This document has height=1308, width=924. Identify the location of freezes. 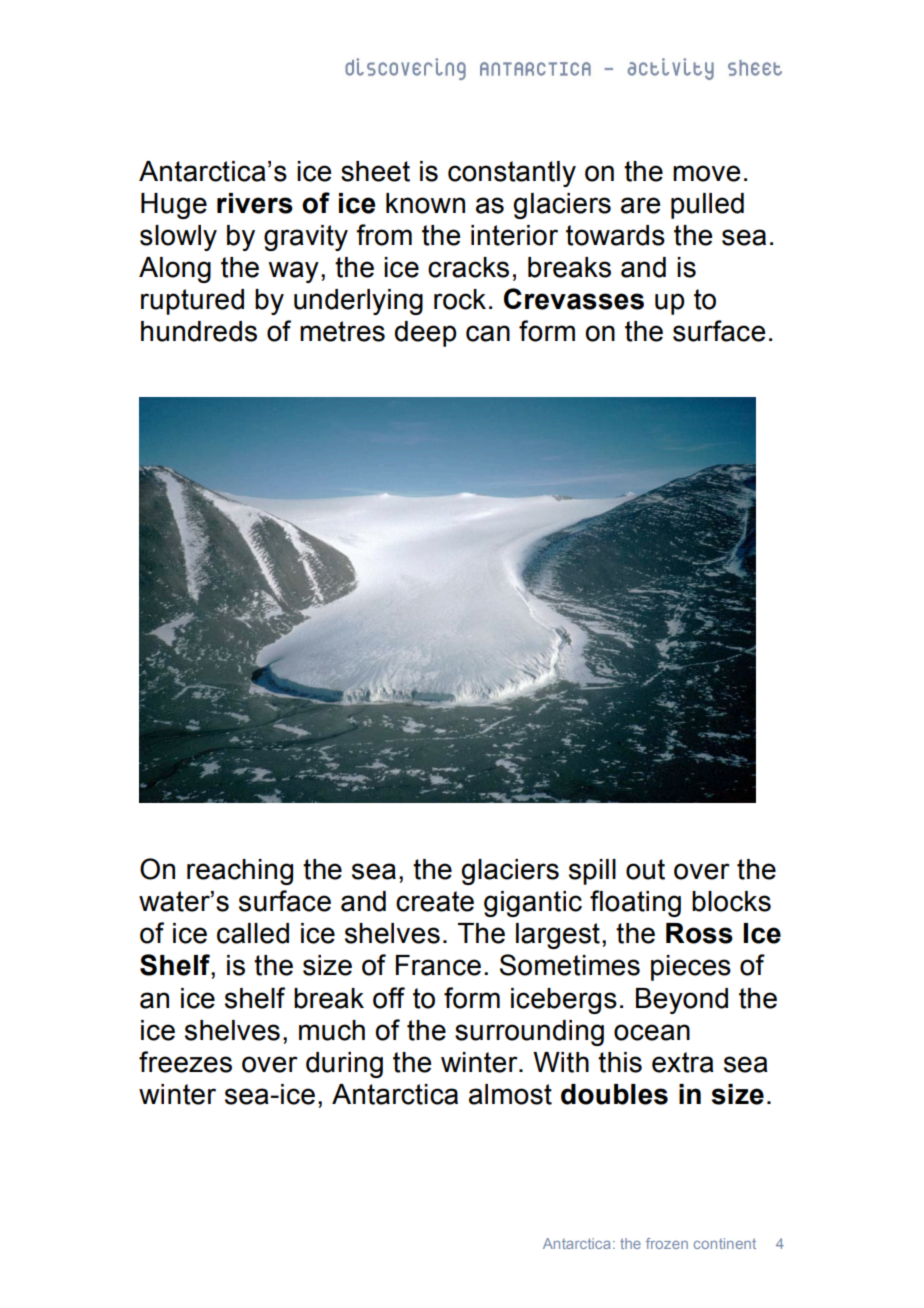
(185, 1062).
